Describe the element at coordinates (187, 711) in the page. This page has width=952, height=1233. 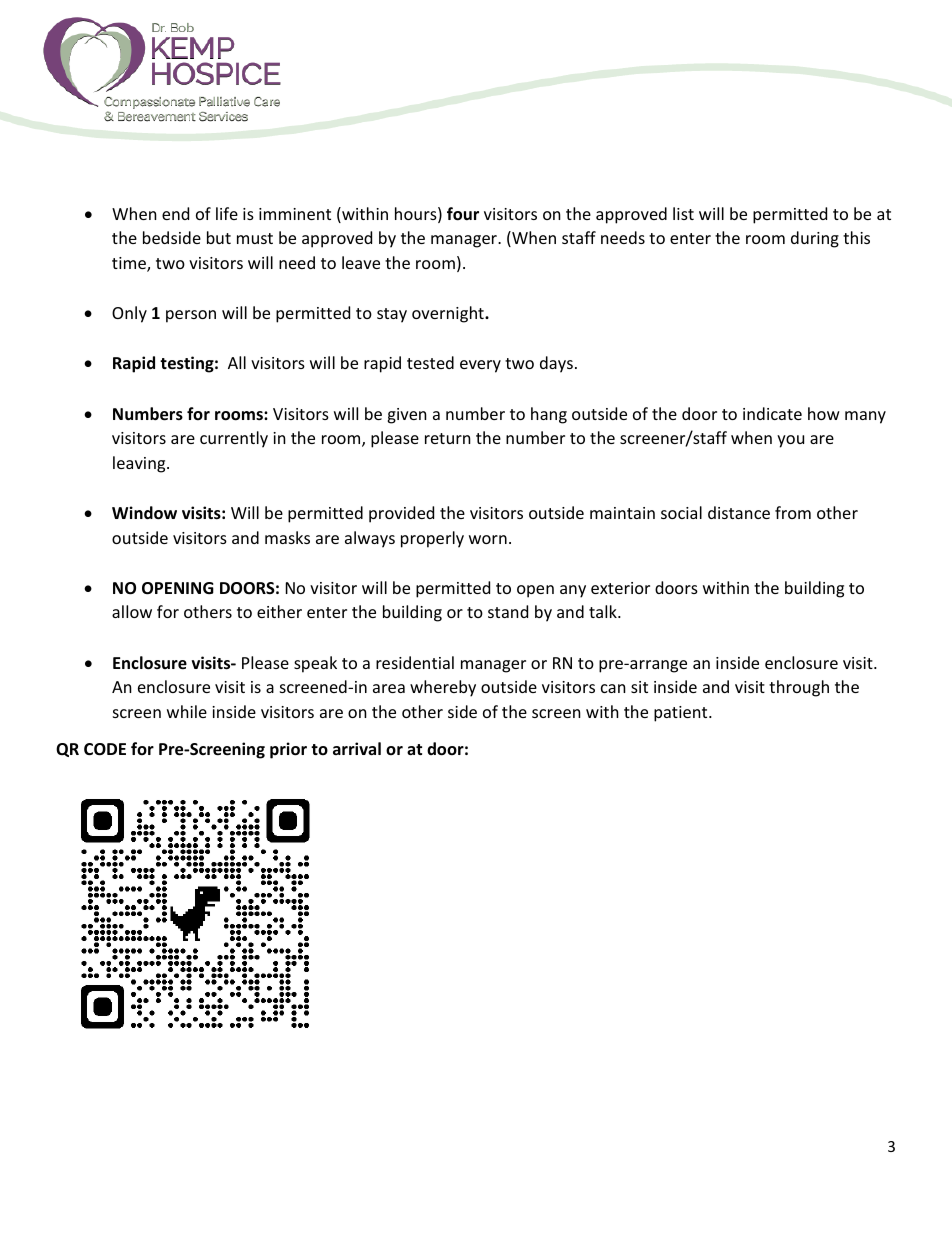
I see `while` at that location.
